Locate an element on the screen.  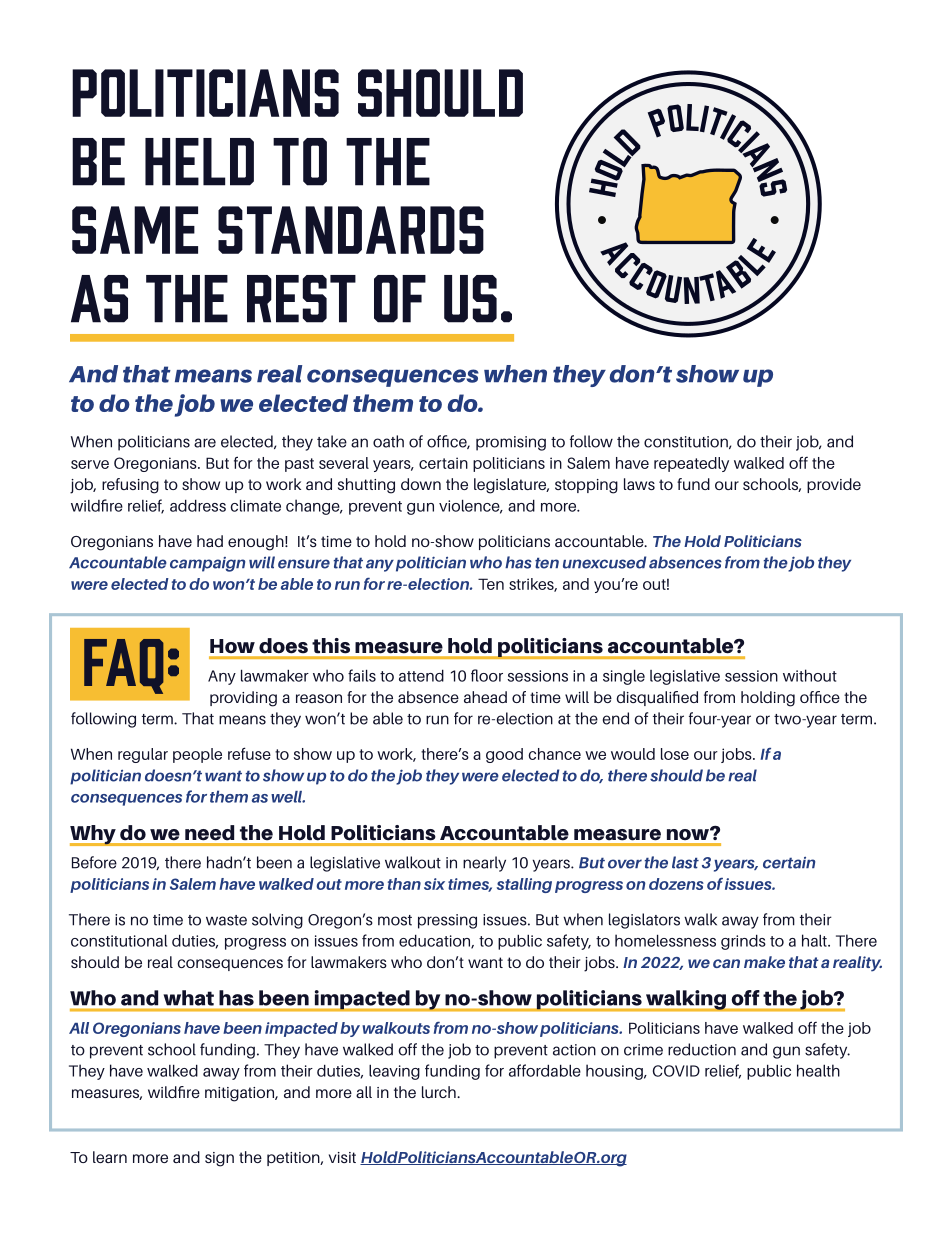
floor is located at coordinates (487, 675).
